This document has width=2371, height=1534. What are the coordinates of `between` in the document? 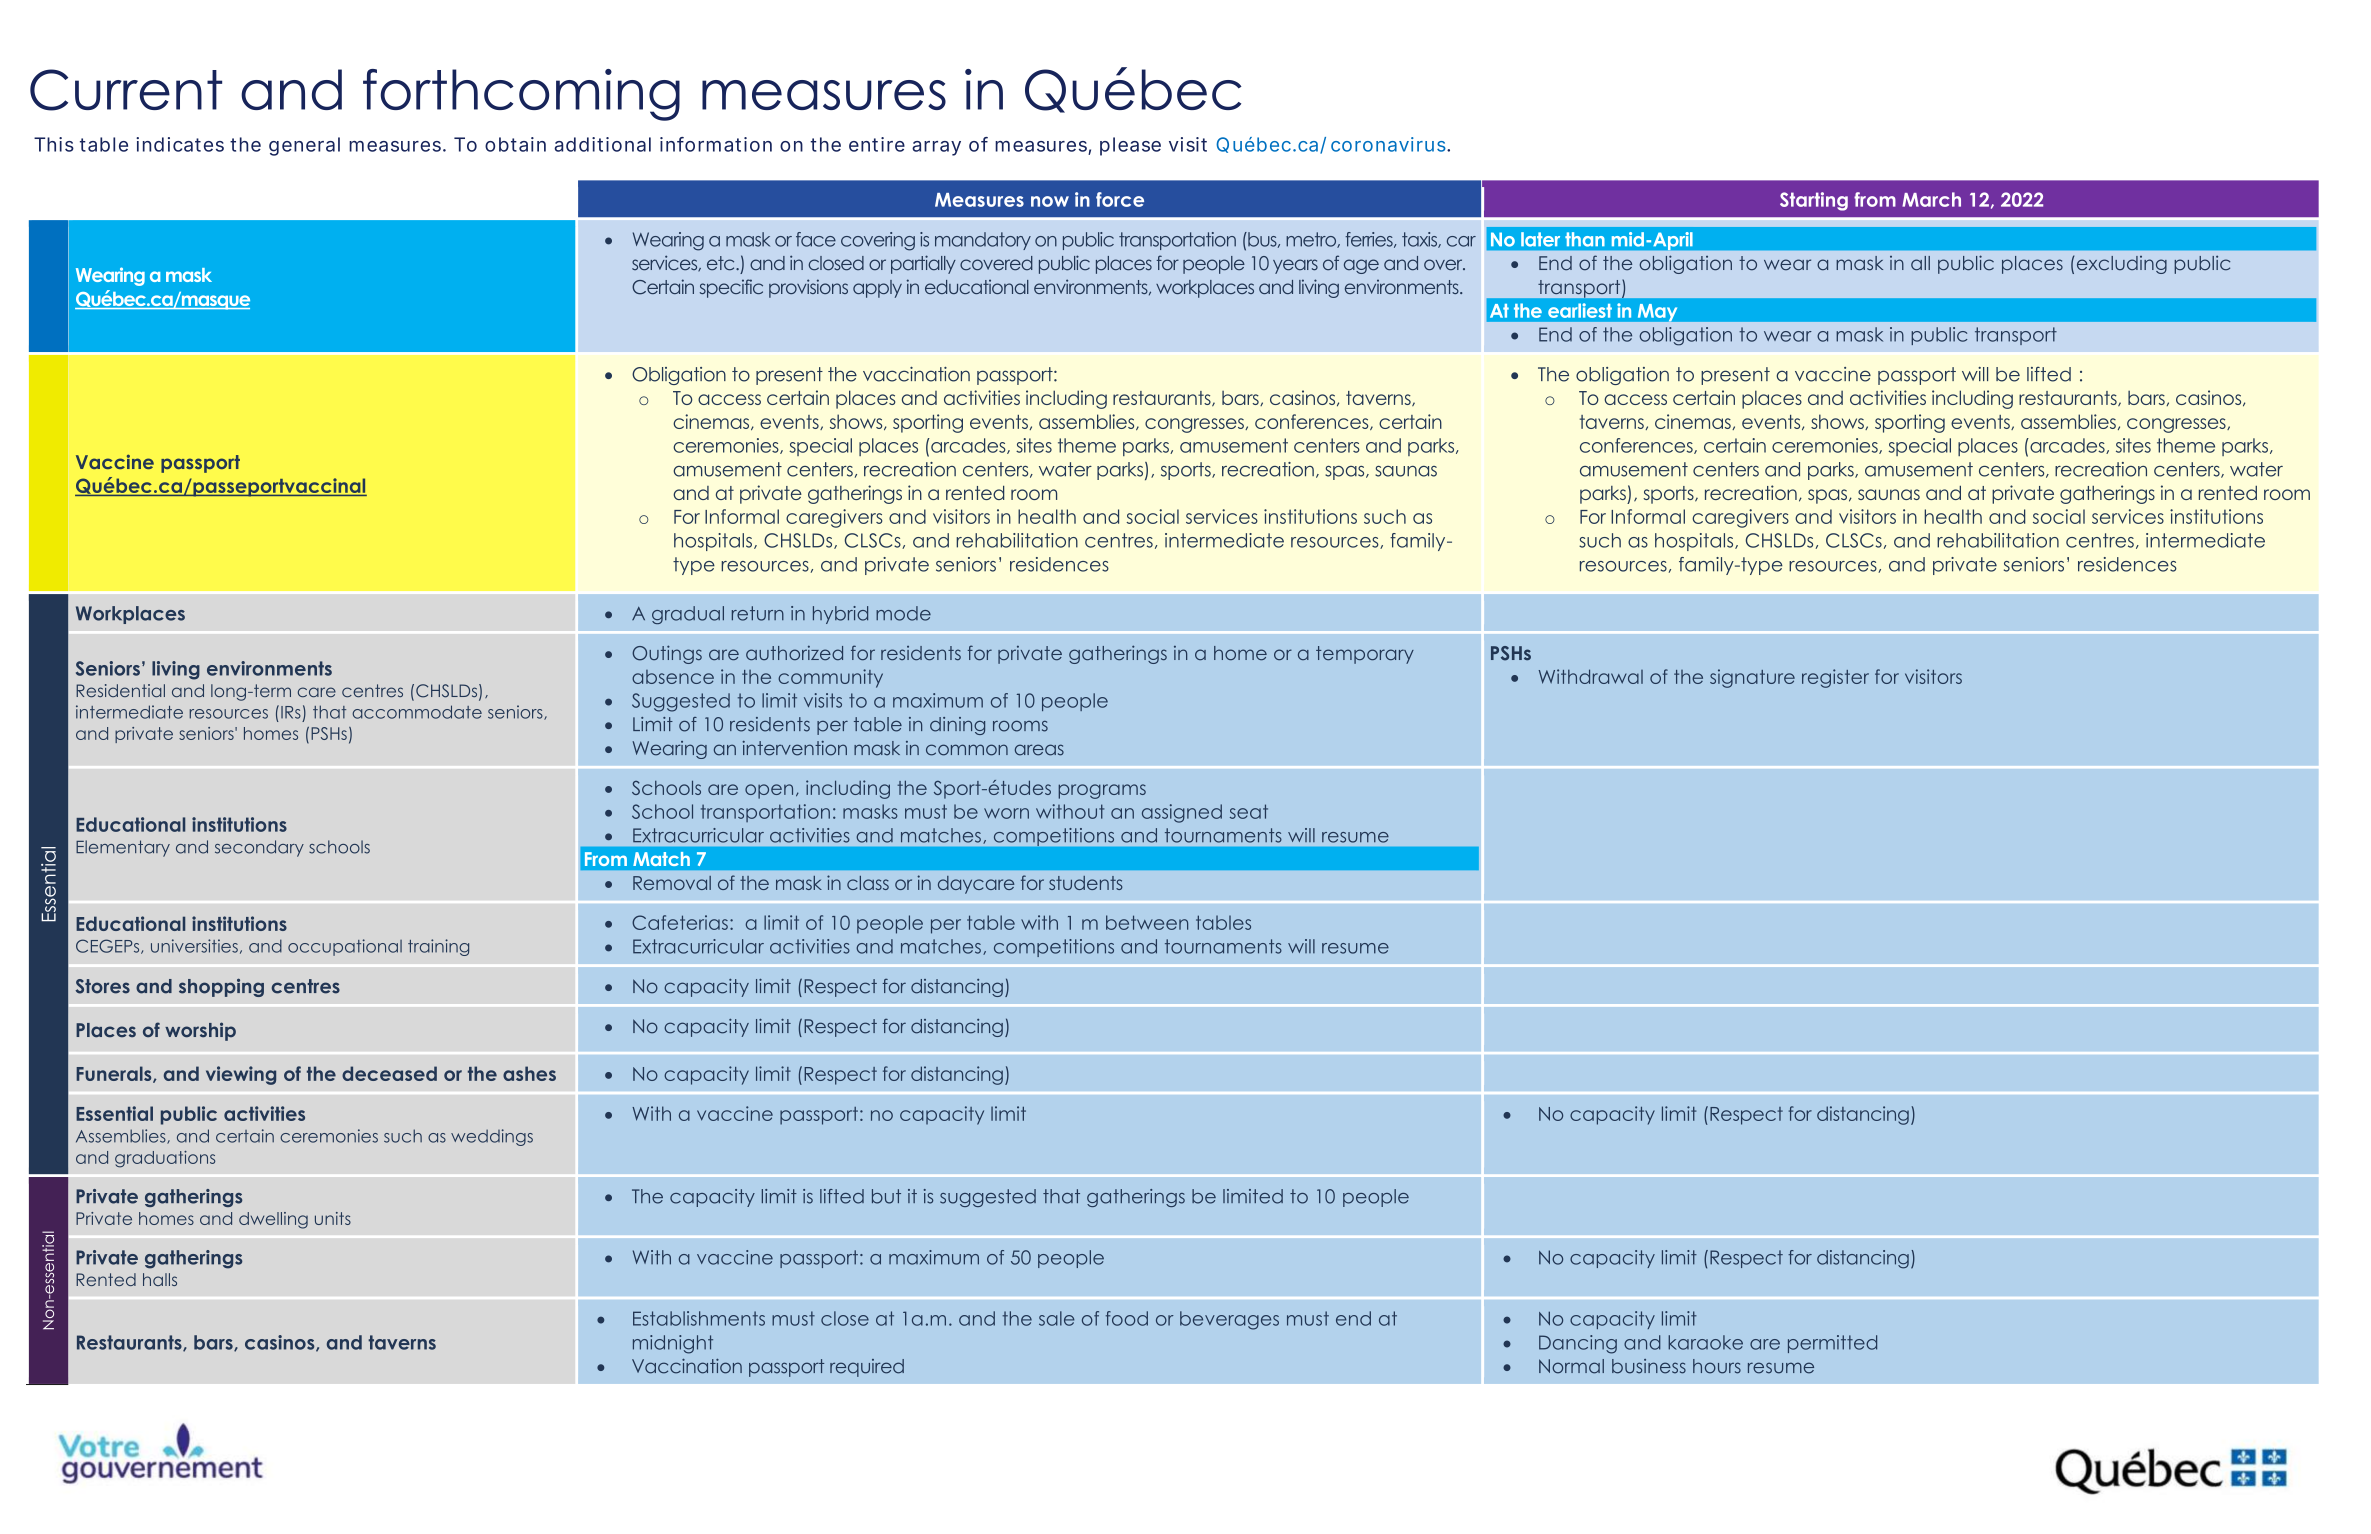 It's located at (1147, 922).
